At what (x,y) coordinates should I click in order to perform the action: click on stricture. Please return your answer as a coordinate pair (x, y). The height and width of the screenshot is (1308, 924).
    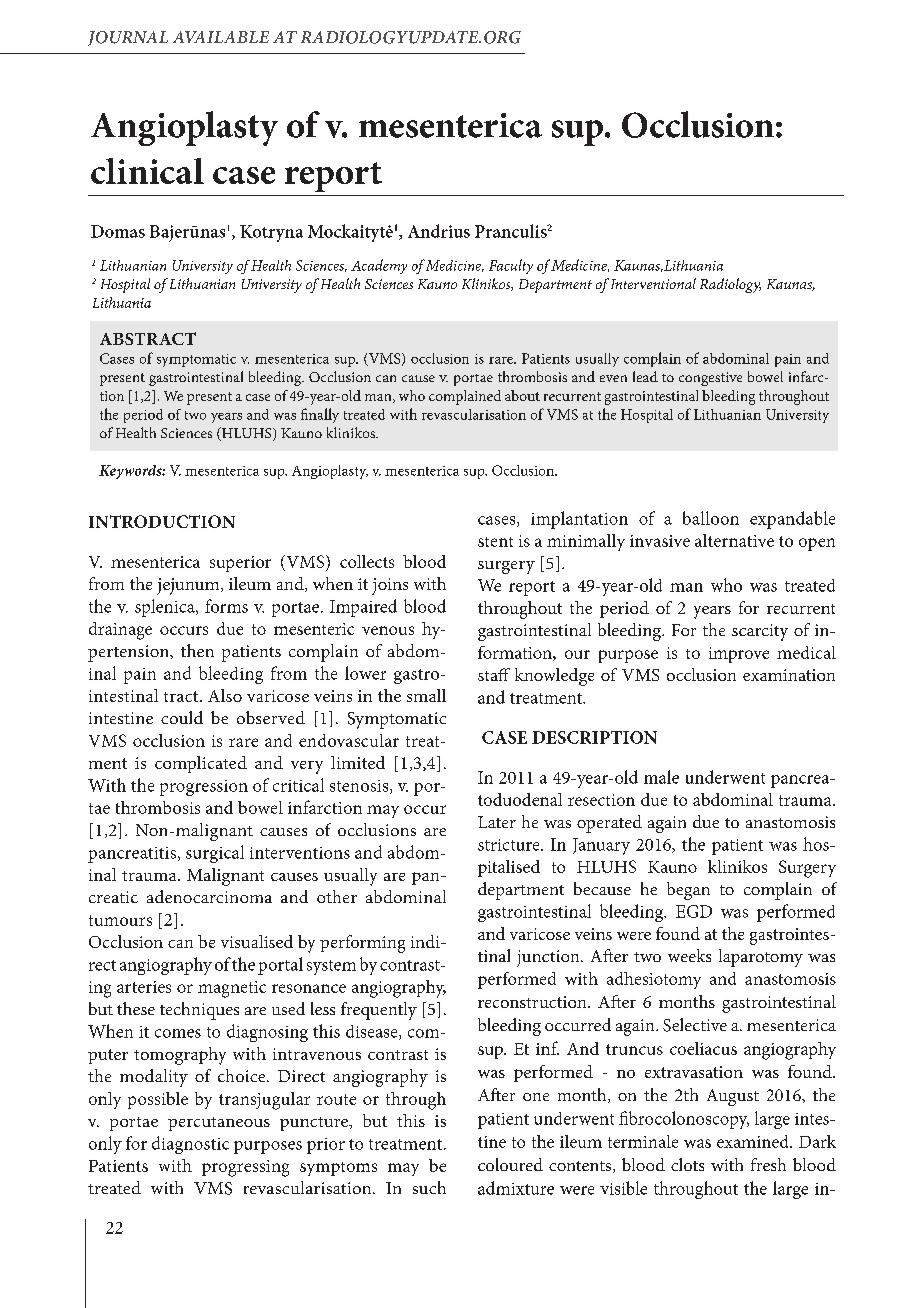
    Looking at the image, I should click on (510, 845).
